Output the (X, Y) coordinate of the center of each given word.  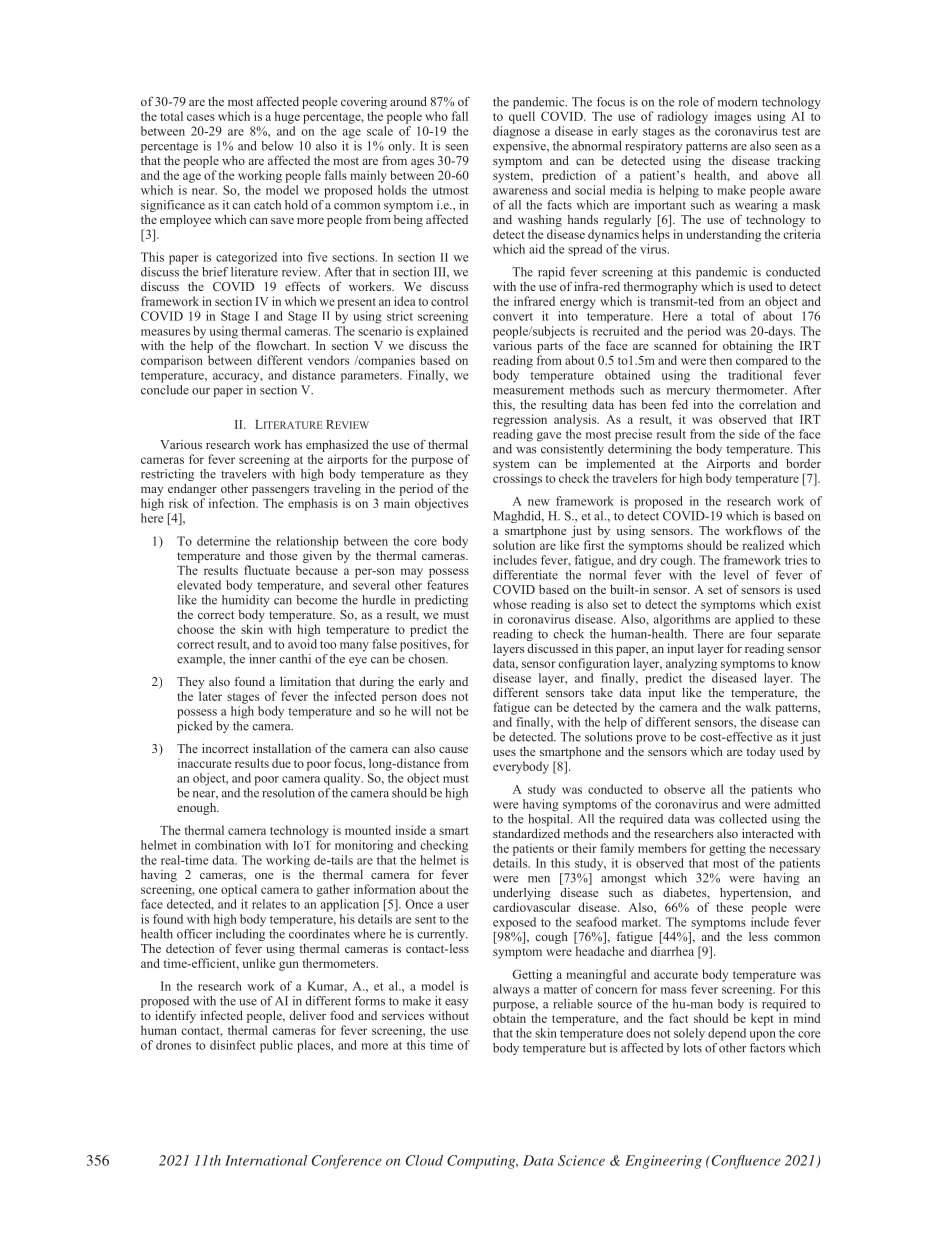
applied (754, 620)
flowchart (282, 345)
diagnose (516, 132)
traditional (755, 375)
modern (738, 102)
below (277, 146)
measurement (528, 390)
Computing (482, 1162)
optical (239, 890)
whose (510, 604)
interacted (768, 833)
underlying (522, 893)
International (266, 1160)
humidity (246, 601)
